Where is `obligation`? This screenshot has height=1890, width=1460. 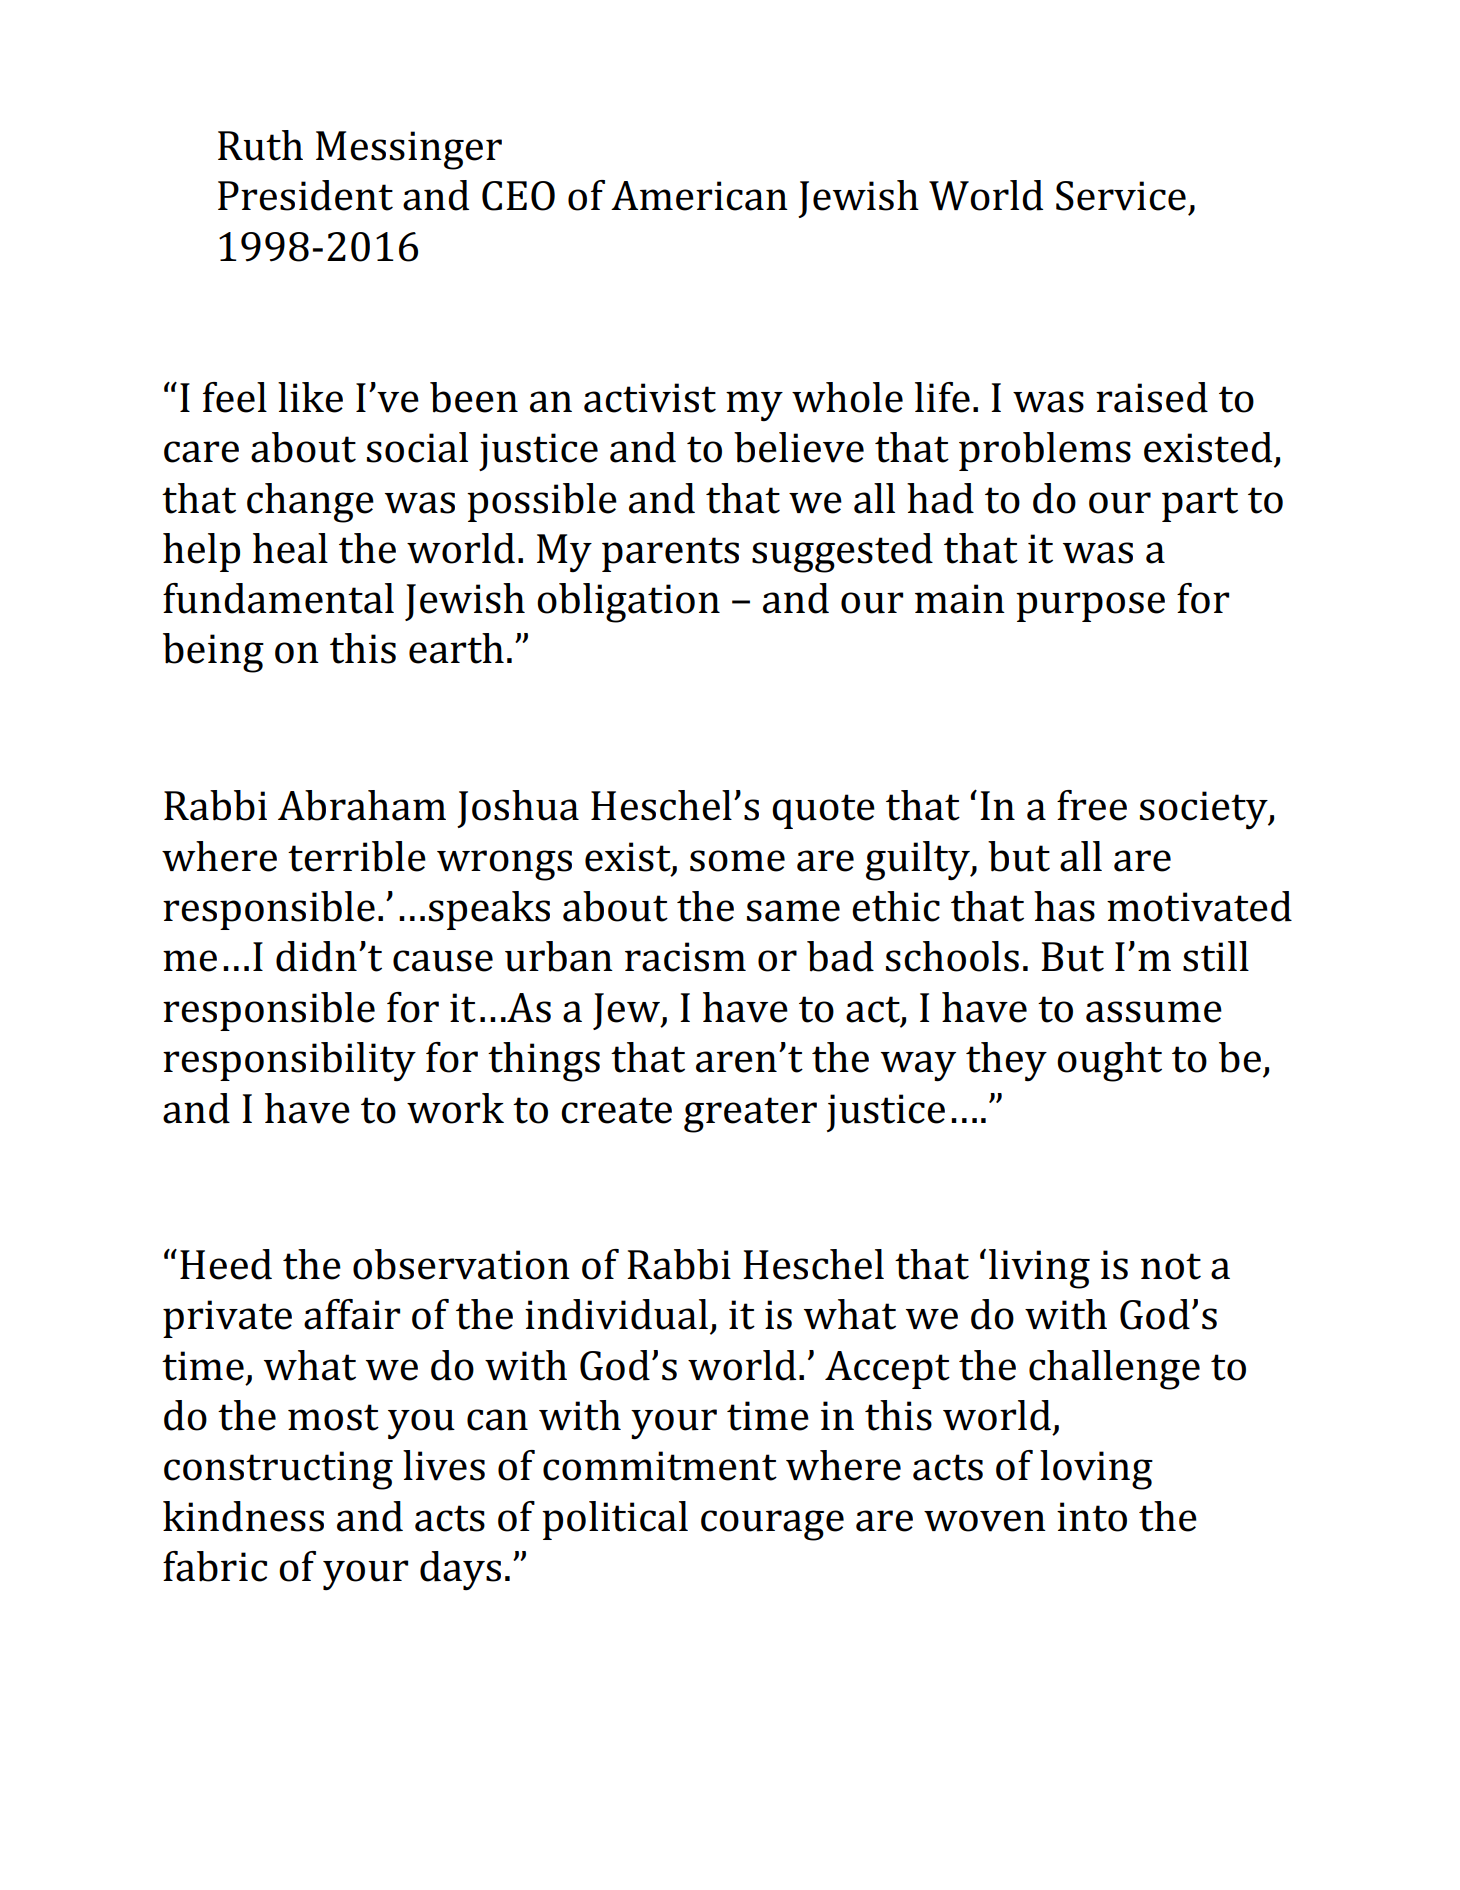 obligation is located at coordinates (628, 603).
